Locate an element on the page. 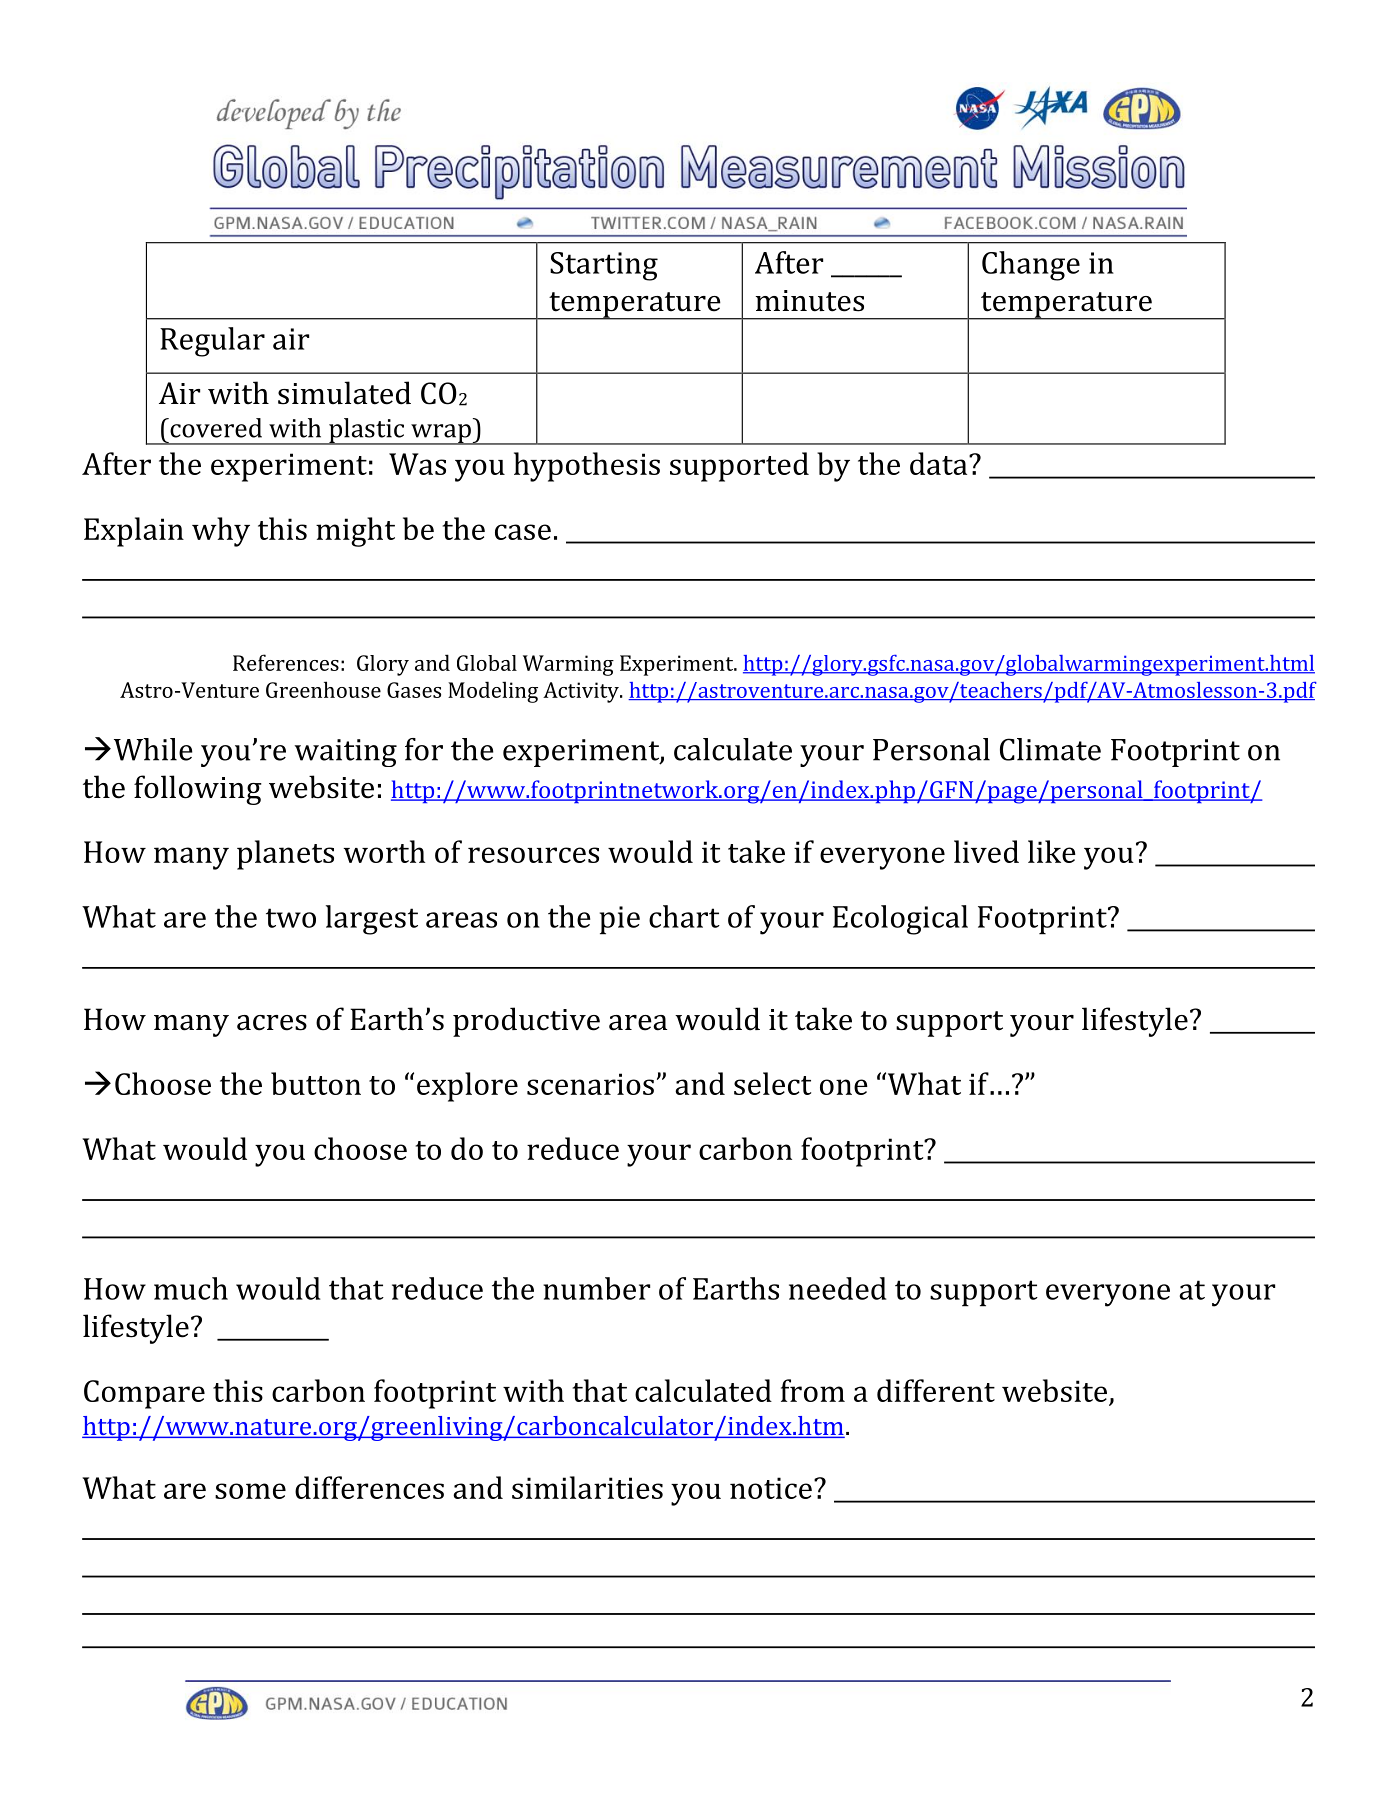 The width and height of the image is (1397, 1808). productive is located at coordinates (526, 1022).
